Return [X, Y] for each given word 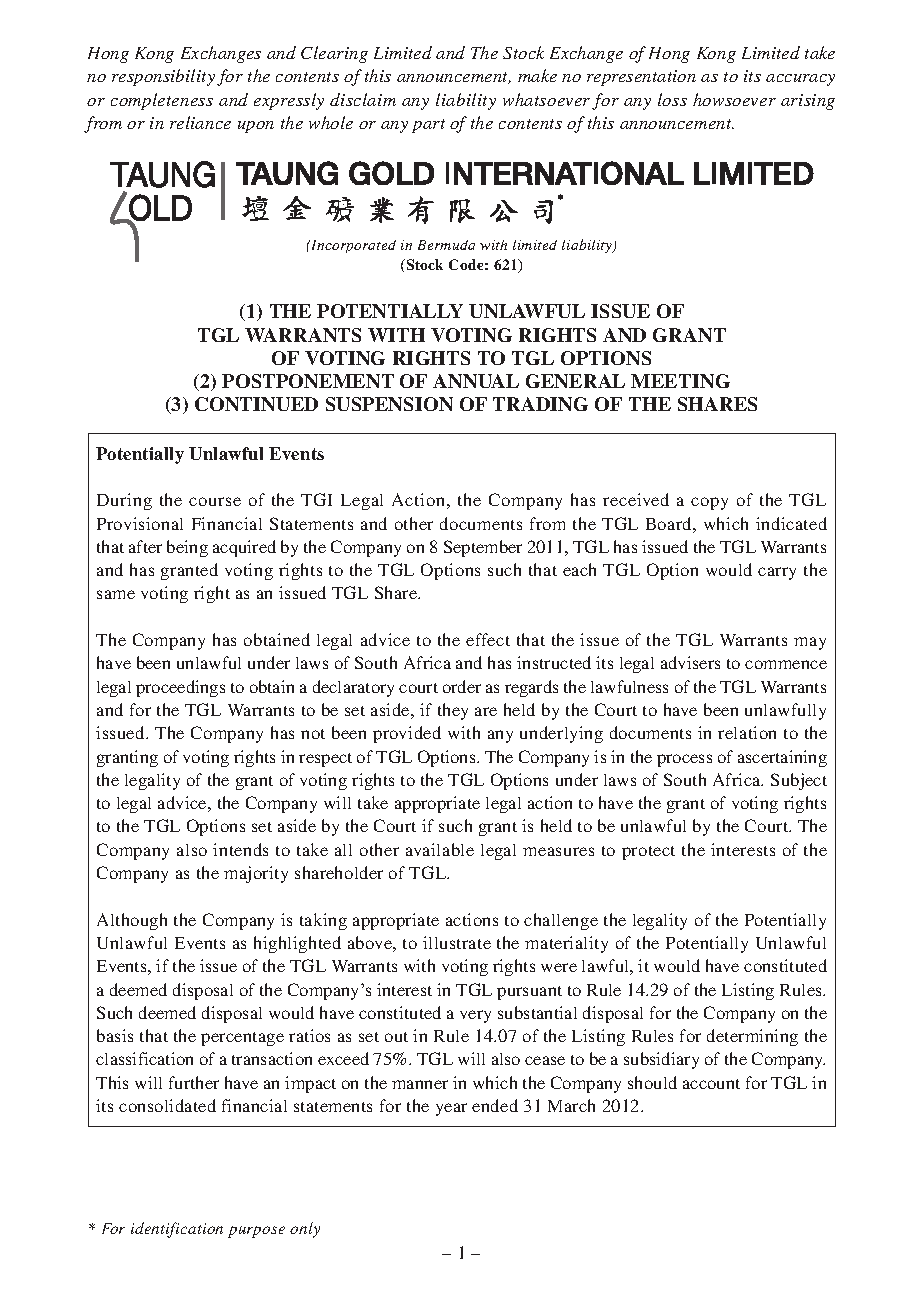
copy [709, 503]
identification [177, 1230]
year [451, 1109]
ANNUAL [476, 381]
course [215, 501]
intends [240, 849]
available [440, 849]
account [711, 1084]
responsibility [163, 77]
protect [648, 853]
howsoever [734, 99]
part [428, 126]
